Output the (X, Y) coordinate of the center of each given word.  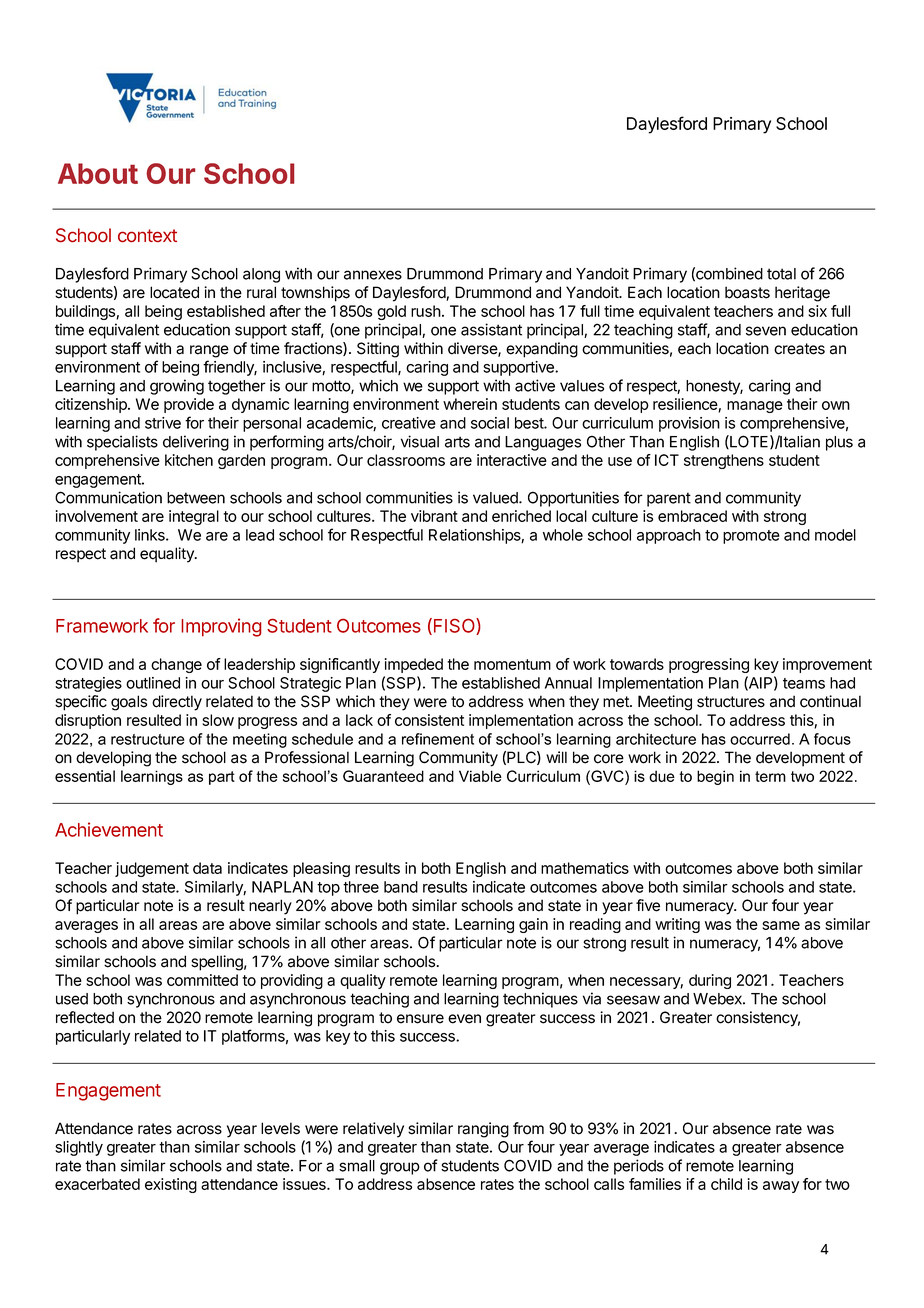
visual (420, 441)
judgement (152, 869)
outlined (153, 683)
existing (171, 1185)
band (401, 887)
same (781, 925)
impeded (414, 665)
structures (731, 702)
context (147, 235)
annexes (373, 275)
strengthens (724, 461)
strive (163, 423)
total (781, 274)
